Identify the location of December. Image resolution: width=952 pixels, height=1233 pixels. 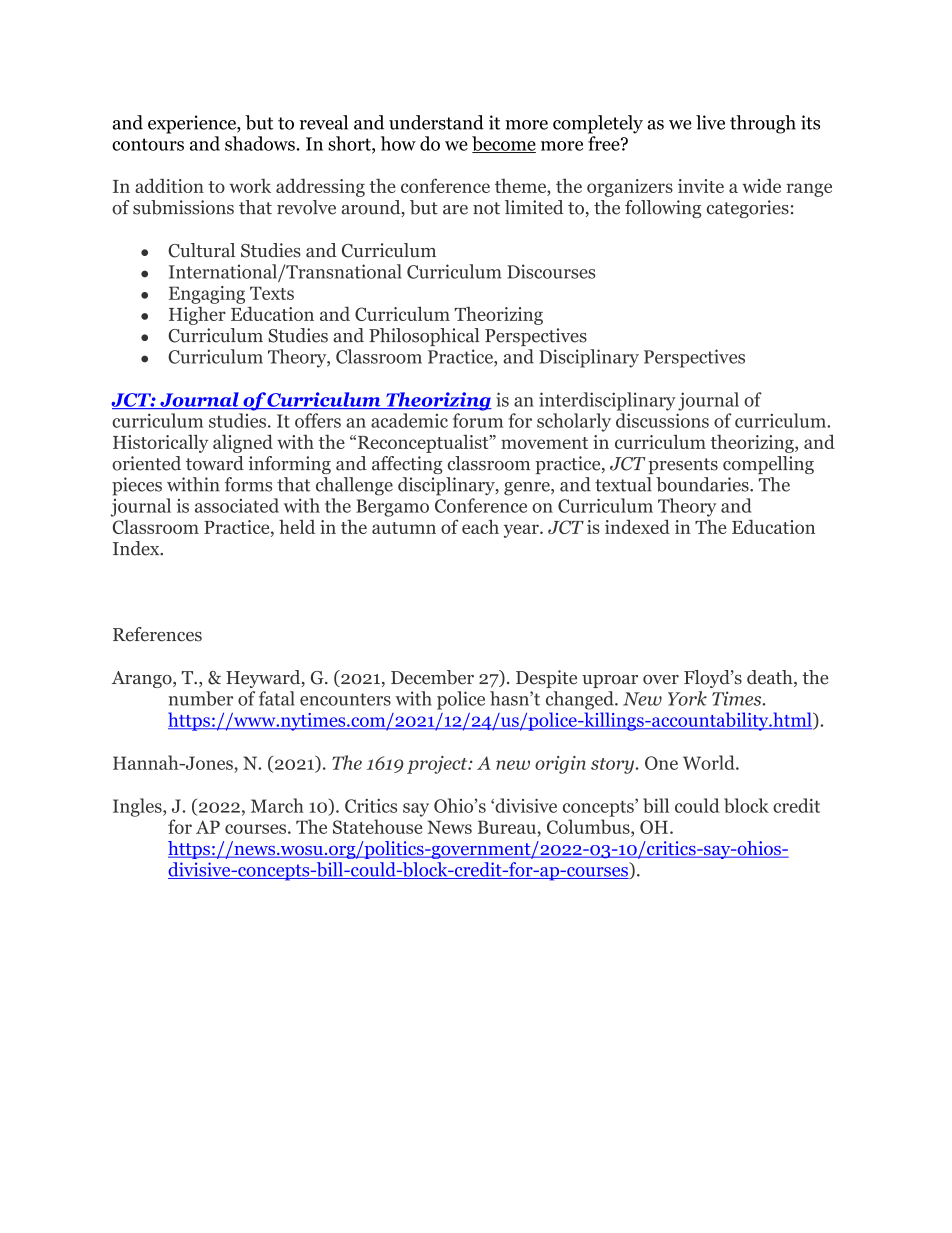
(432, 677).
